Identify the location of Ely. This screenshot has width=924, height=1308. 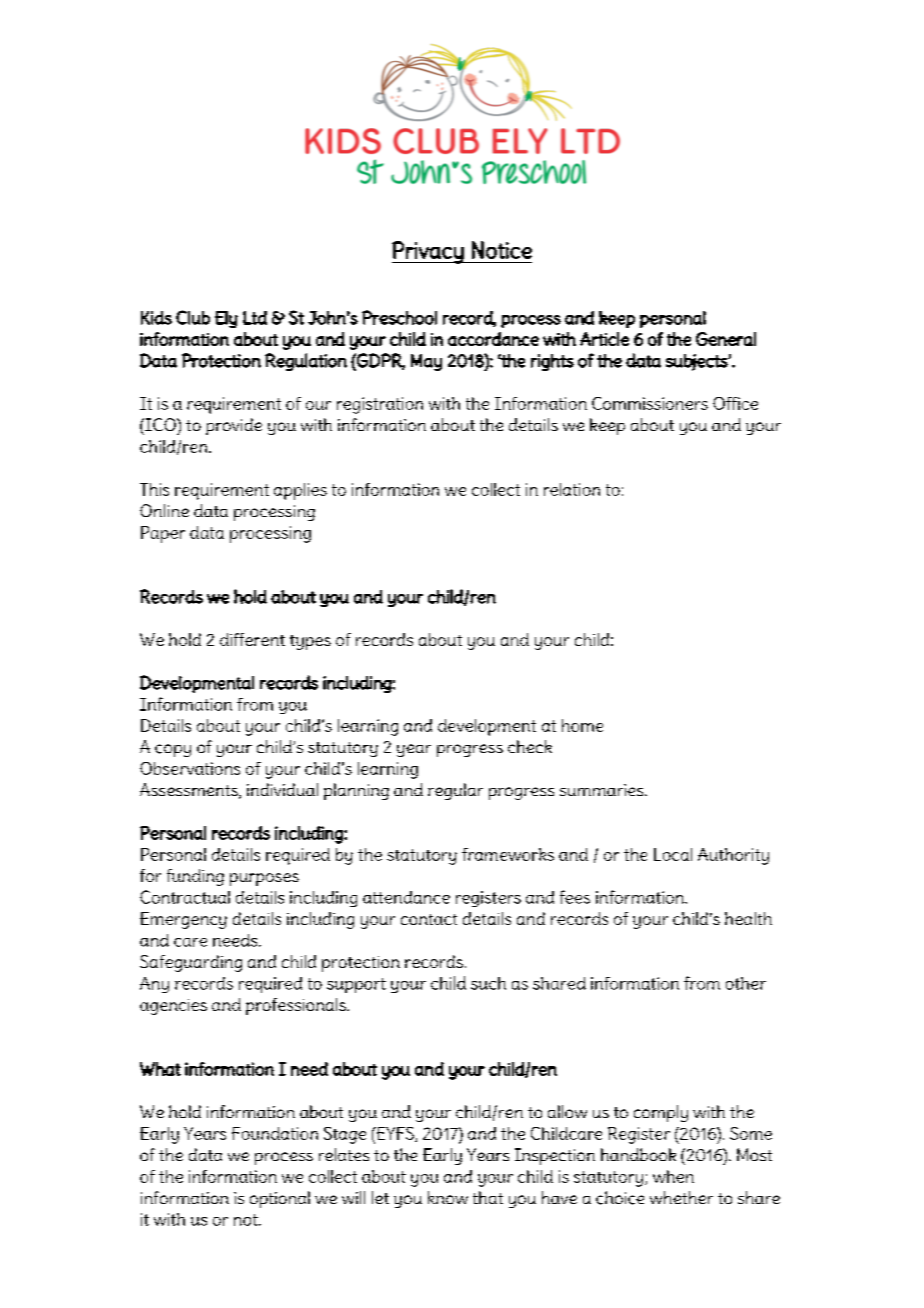
(226, 319).
